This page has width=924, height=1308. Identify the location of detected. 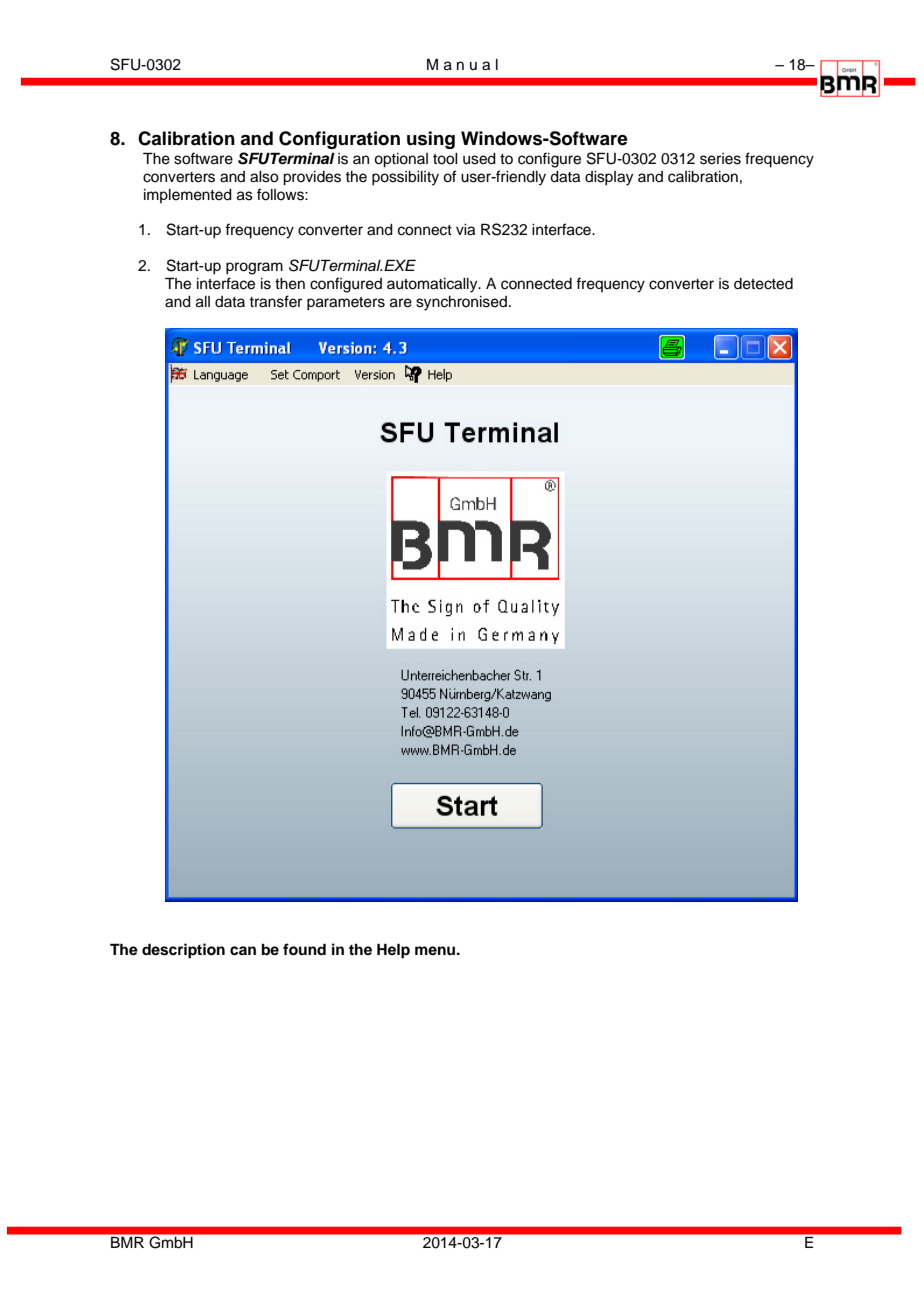
(763, 284).
